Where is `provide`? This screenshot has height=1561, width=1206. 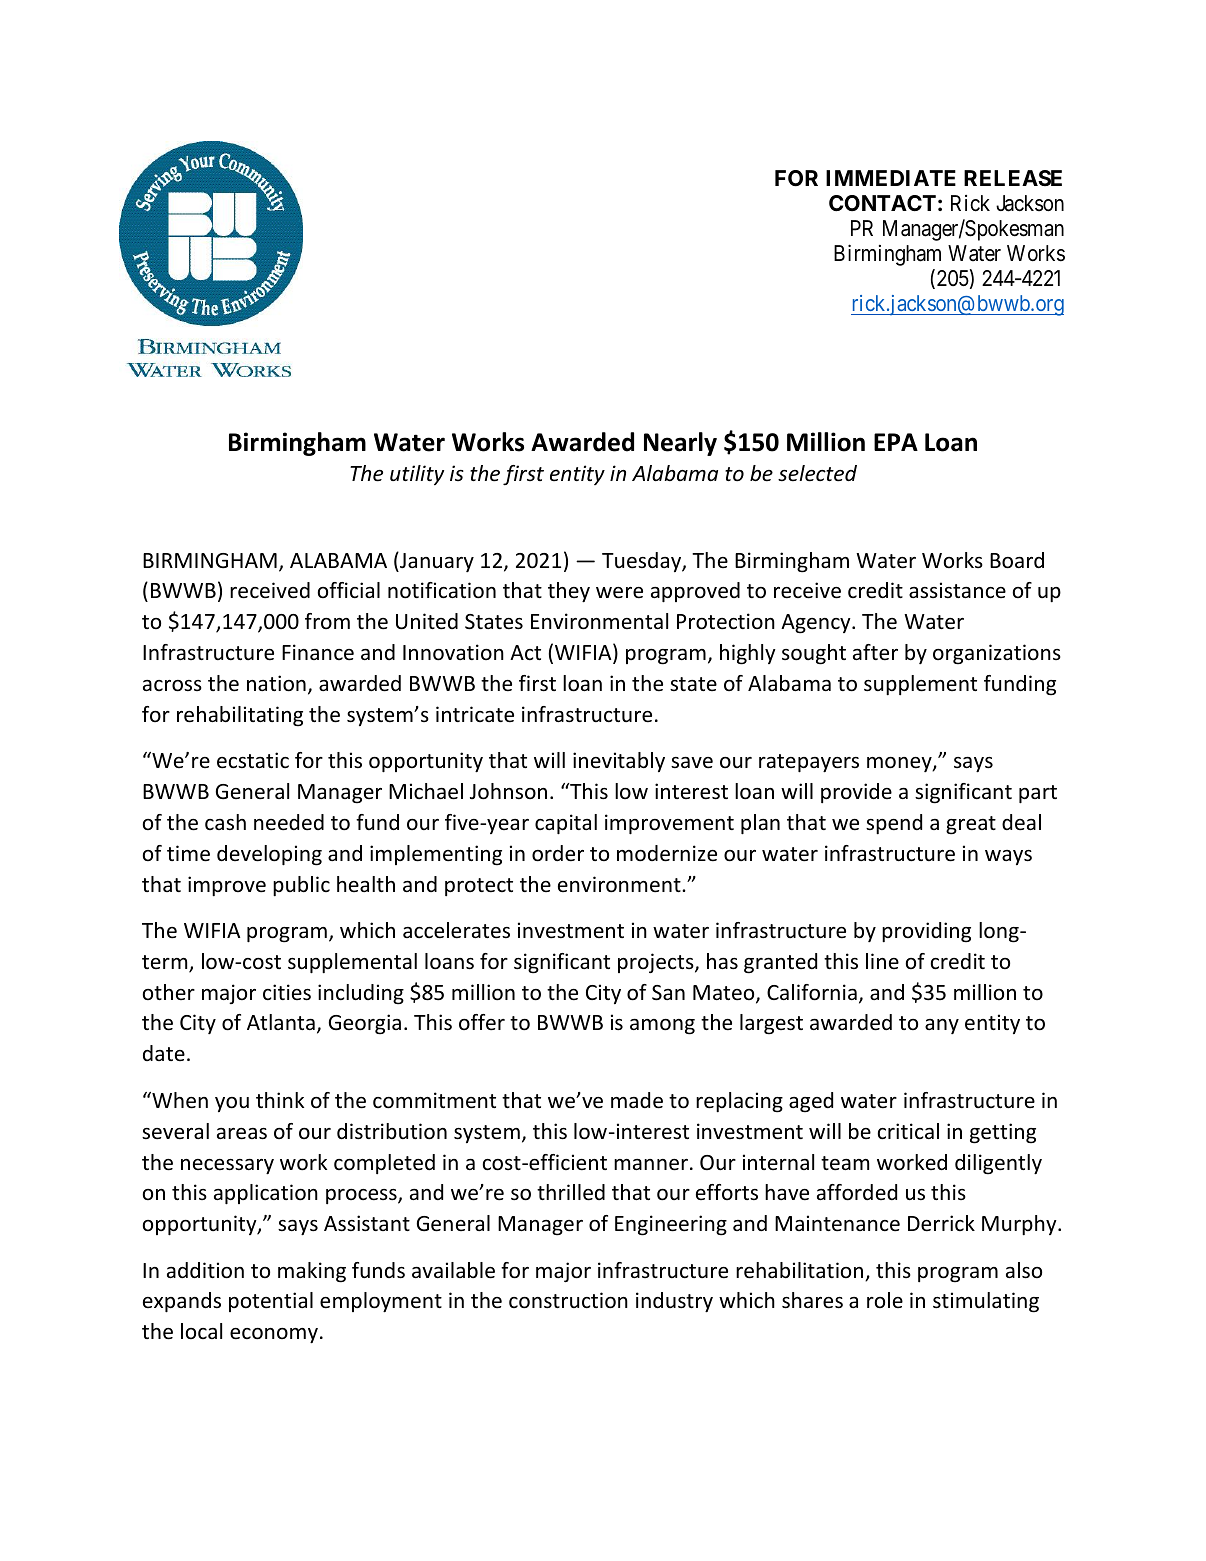
provide is located at coordinates (856, 793).
